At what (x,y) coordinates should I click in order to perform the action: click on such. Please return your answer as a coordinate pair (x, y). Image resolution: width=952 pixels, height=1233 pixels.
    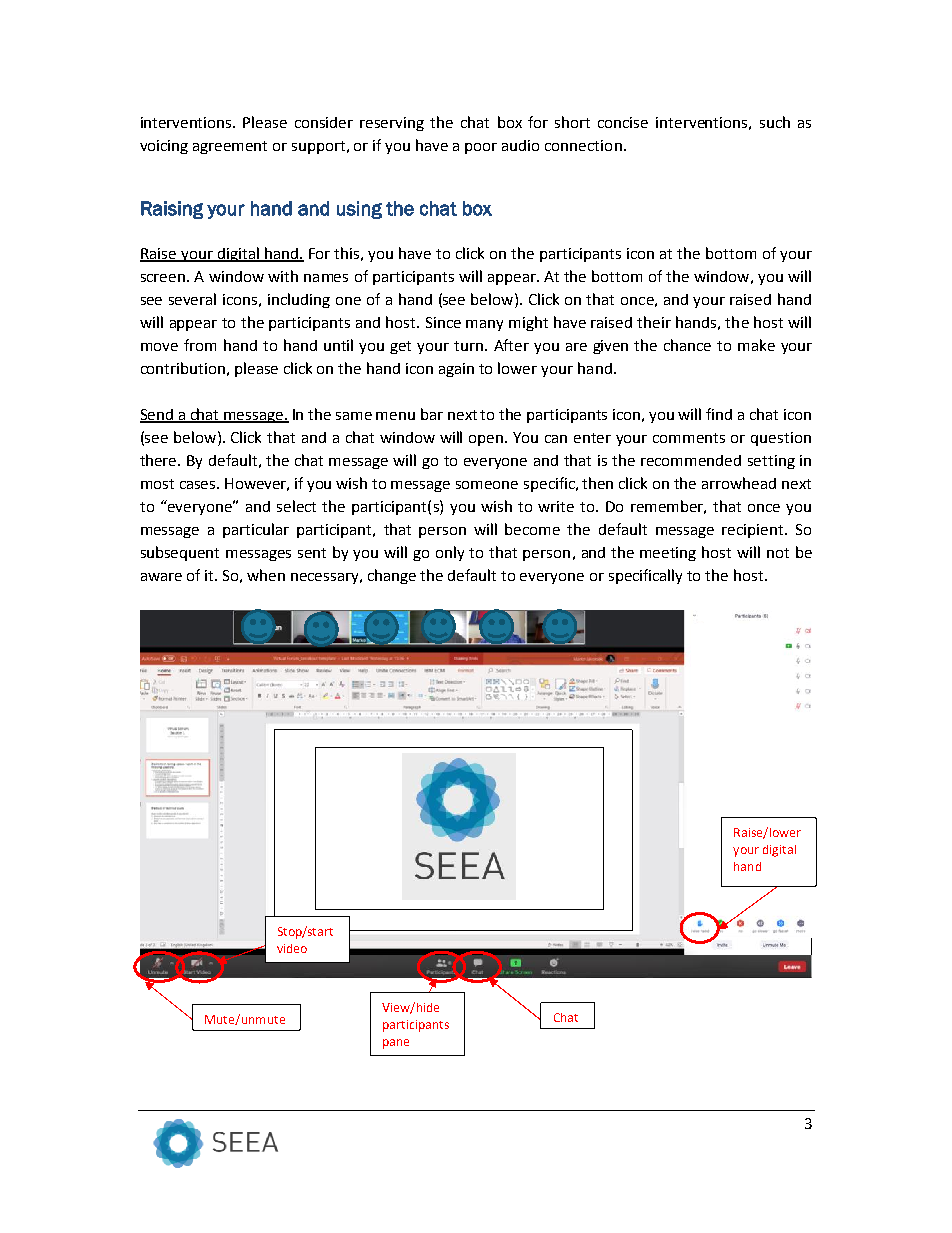
    Looking at the image, I should click on (775, 122).
